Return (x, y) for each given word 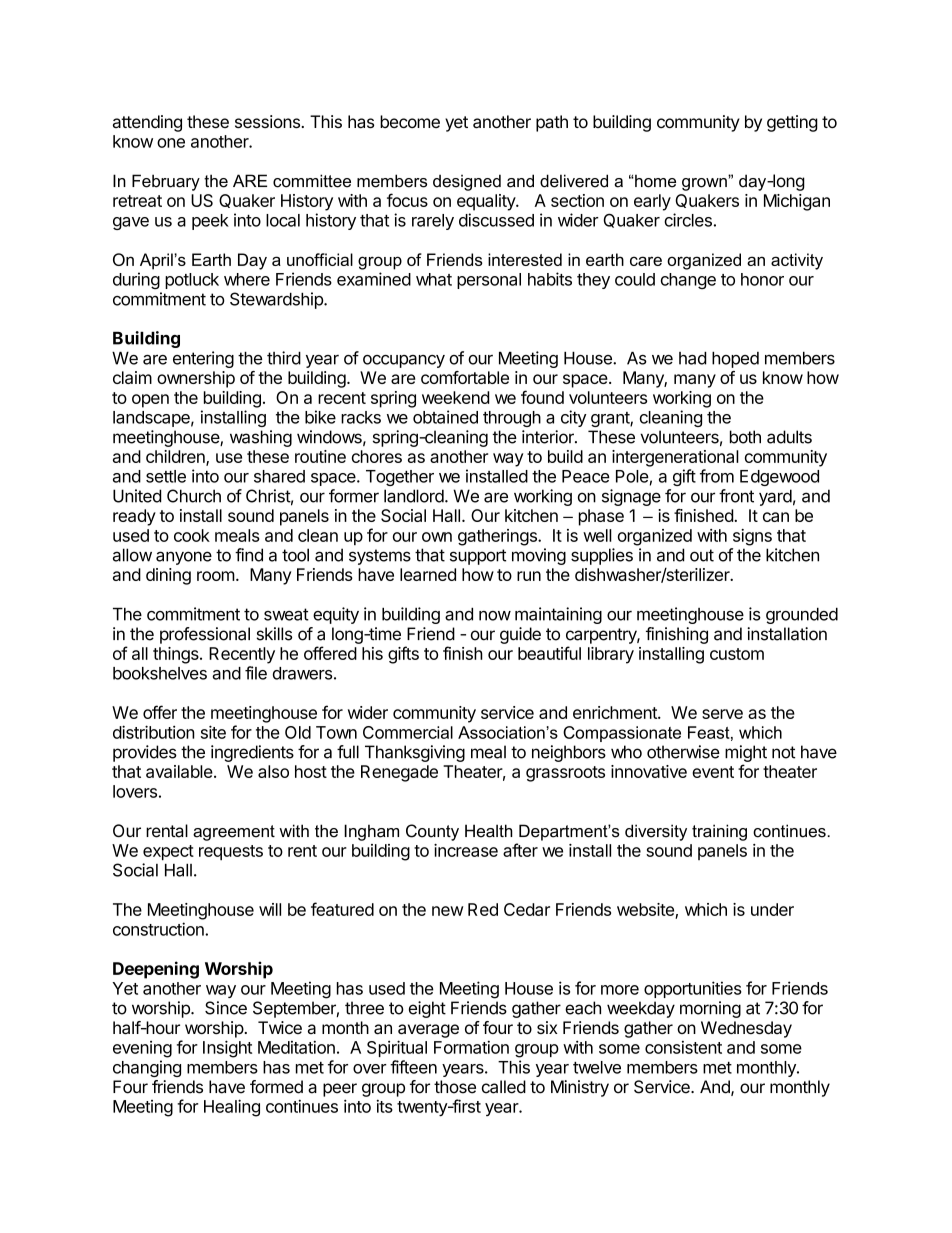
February (166, 182)
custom (737, 654)
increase (466, 850)
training (719, 832)
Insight (227, 1049)
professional (205, 635)
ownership (196, 379)
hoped (735, 359)
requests (231, 852)
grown (705, 183)
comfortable (465, 377)
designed (467, 182)
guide (520, 635)
